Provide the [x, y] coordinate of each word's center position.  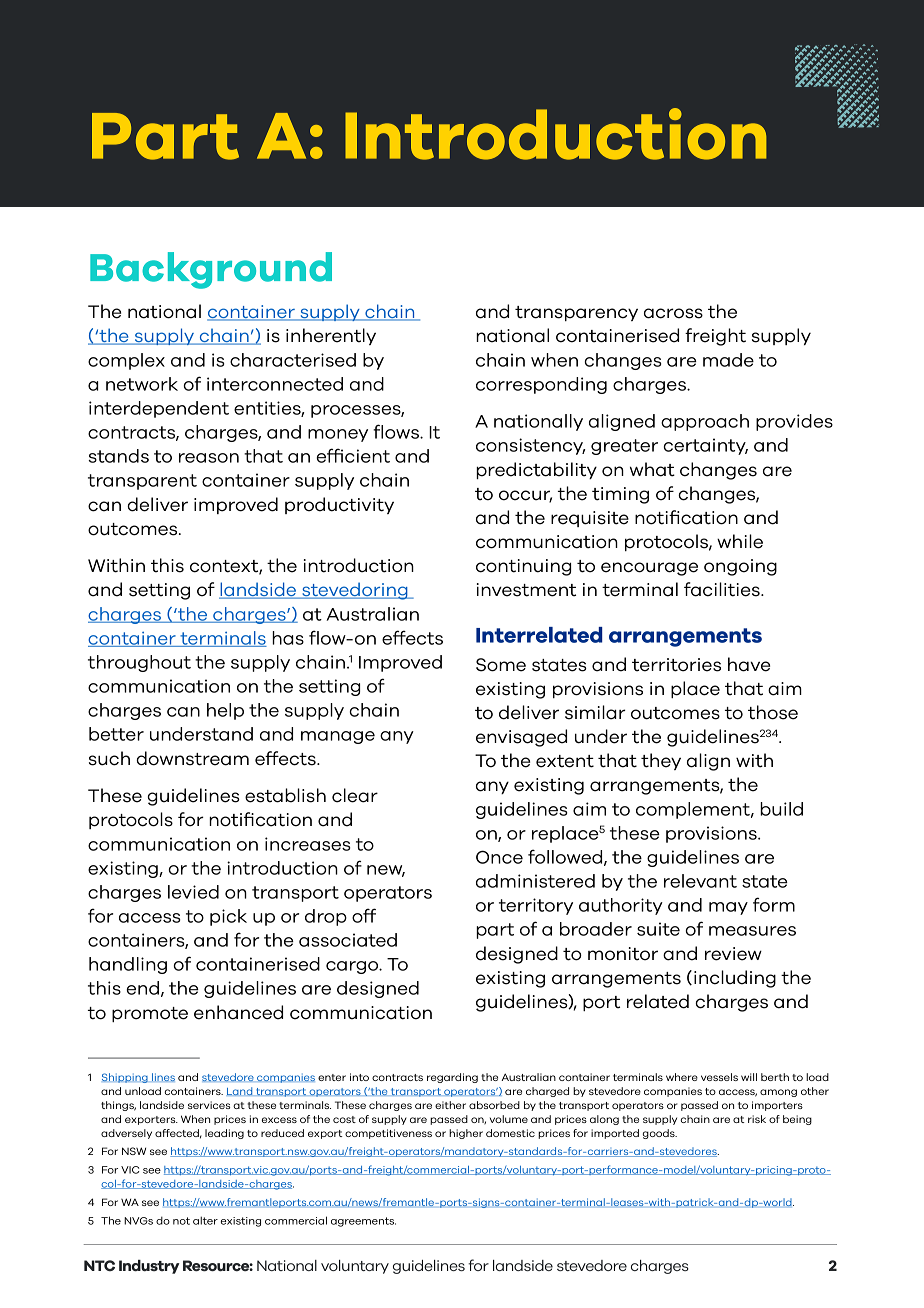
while [740, 541]
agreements [363, 1222]
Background [211, 270]
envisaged [521, 738]
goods [660, 1134]
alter [205, 1220]
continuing [523, 567]
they [661, 761]
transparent [142, 482]
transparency [576, 313]
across [673, 313]
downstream [192, 758]
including [735, 979]
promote [150, 1014]
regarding [452, 1078]
